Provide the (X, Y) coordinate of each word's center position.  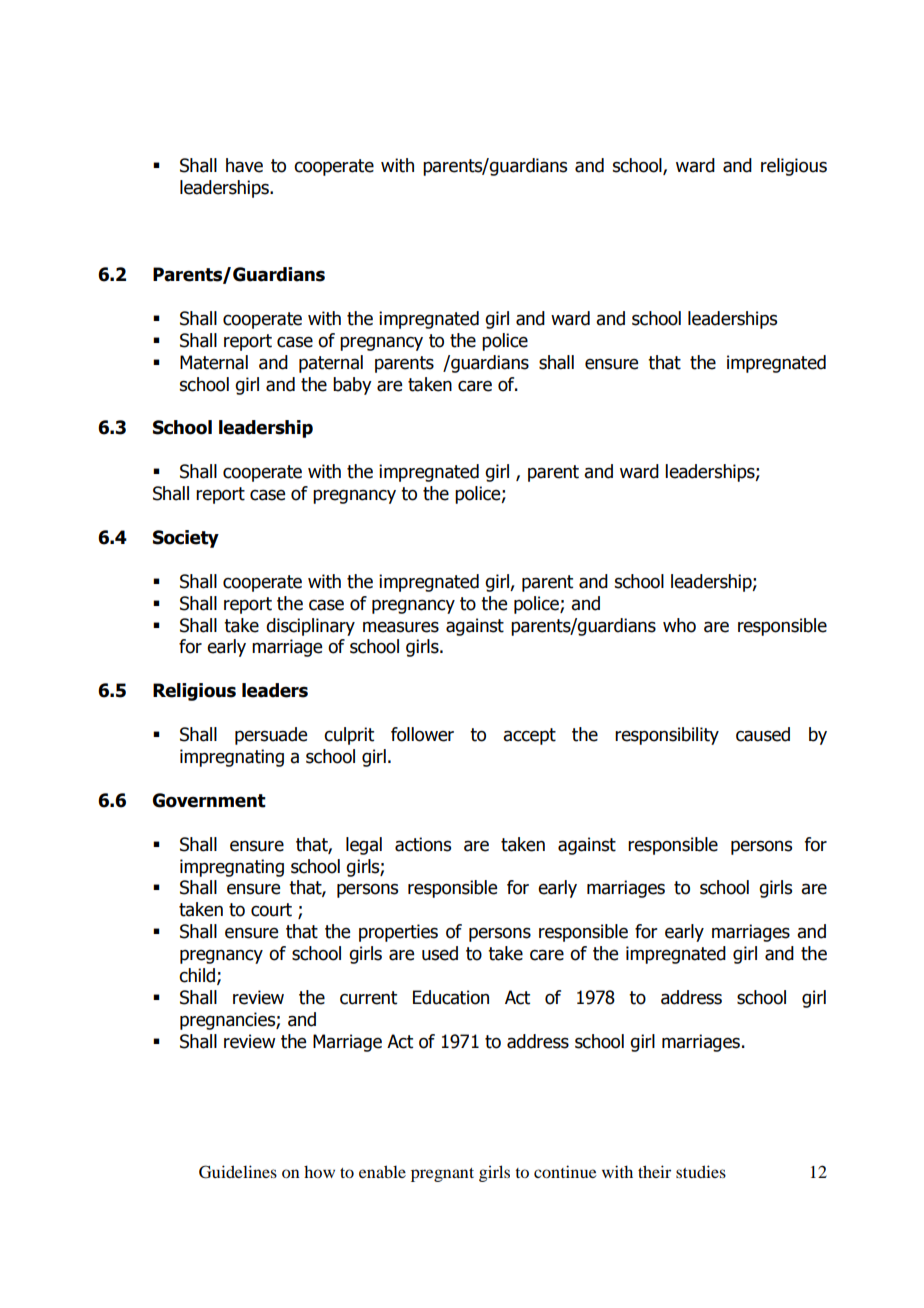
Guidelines (238, 1172)
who (679, 625)
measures (401, 627)
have (244, 165)
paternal (331, 364)
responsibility (667, 736)
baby (352, 386)
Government (209, 800)
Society (186, 539)
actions (423, 844)
